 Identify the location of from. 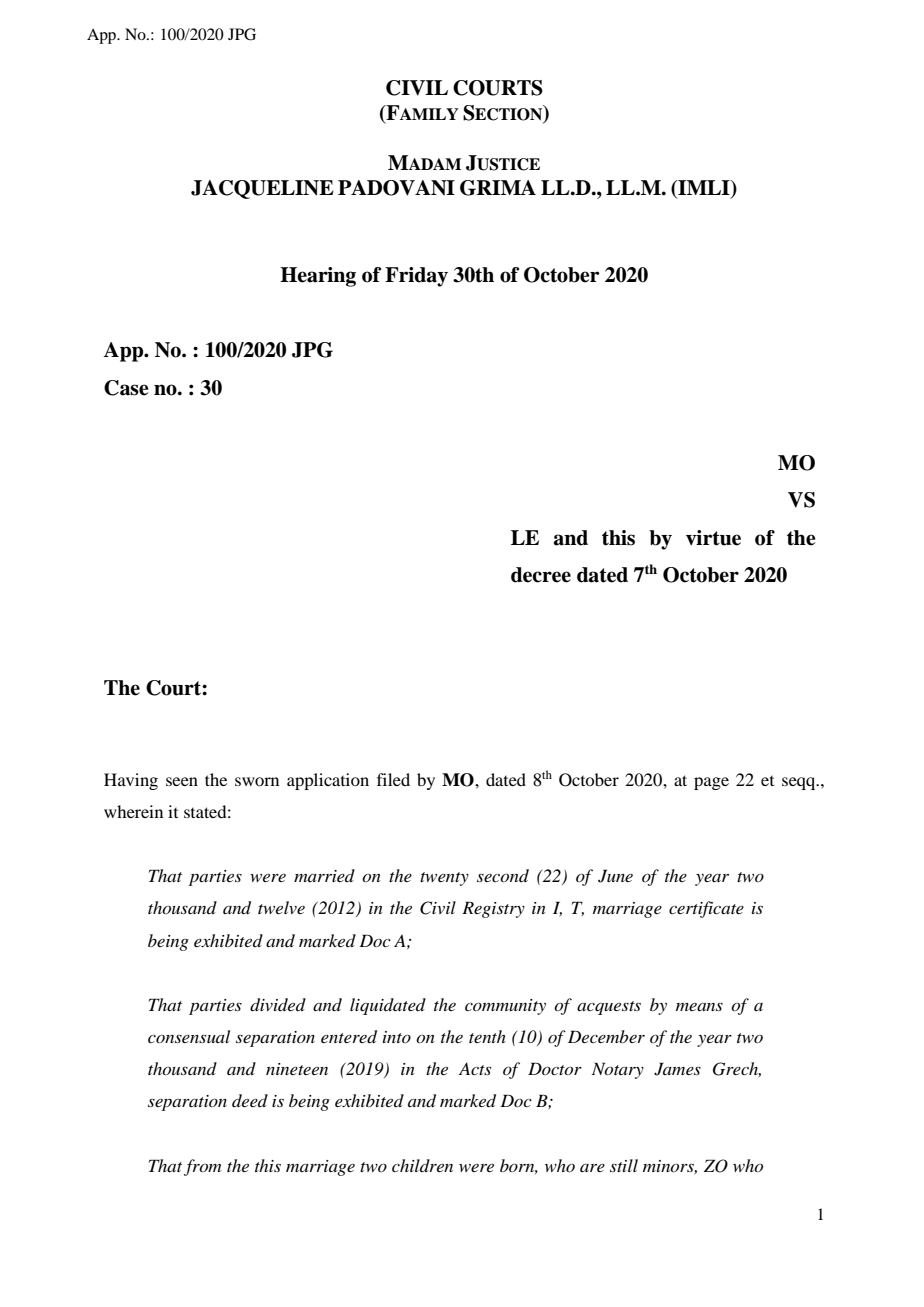
(202, 1167).
